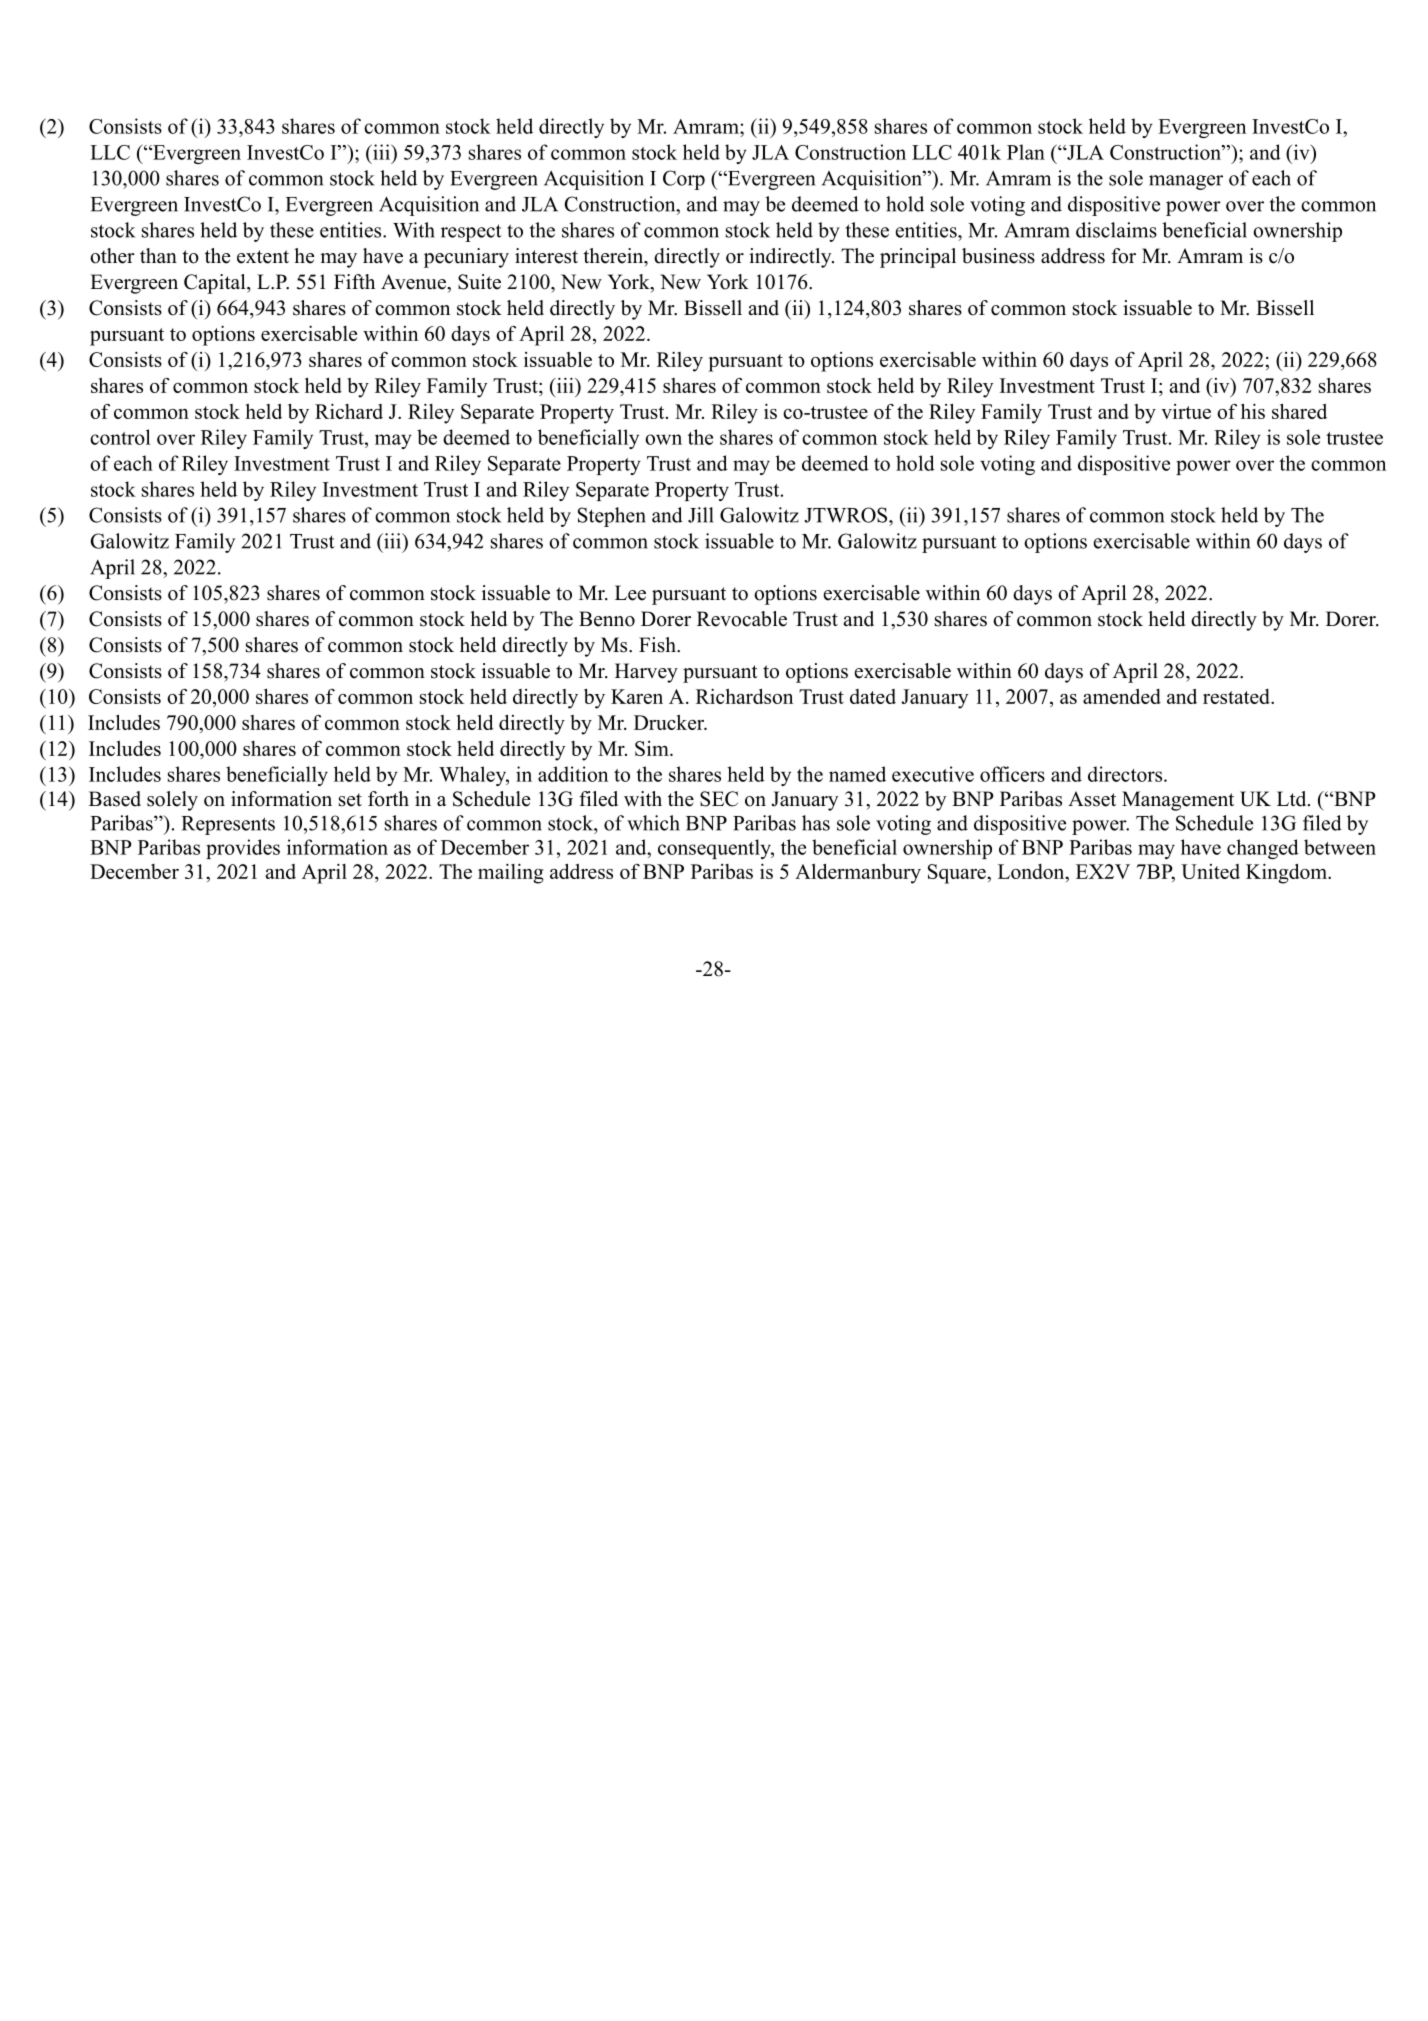 This document has height=2021, width=1428. I want to click on Corp, so click(684, 180).
